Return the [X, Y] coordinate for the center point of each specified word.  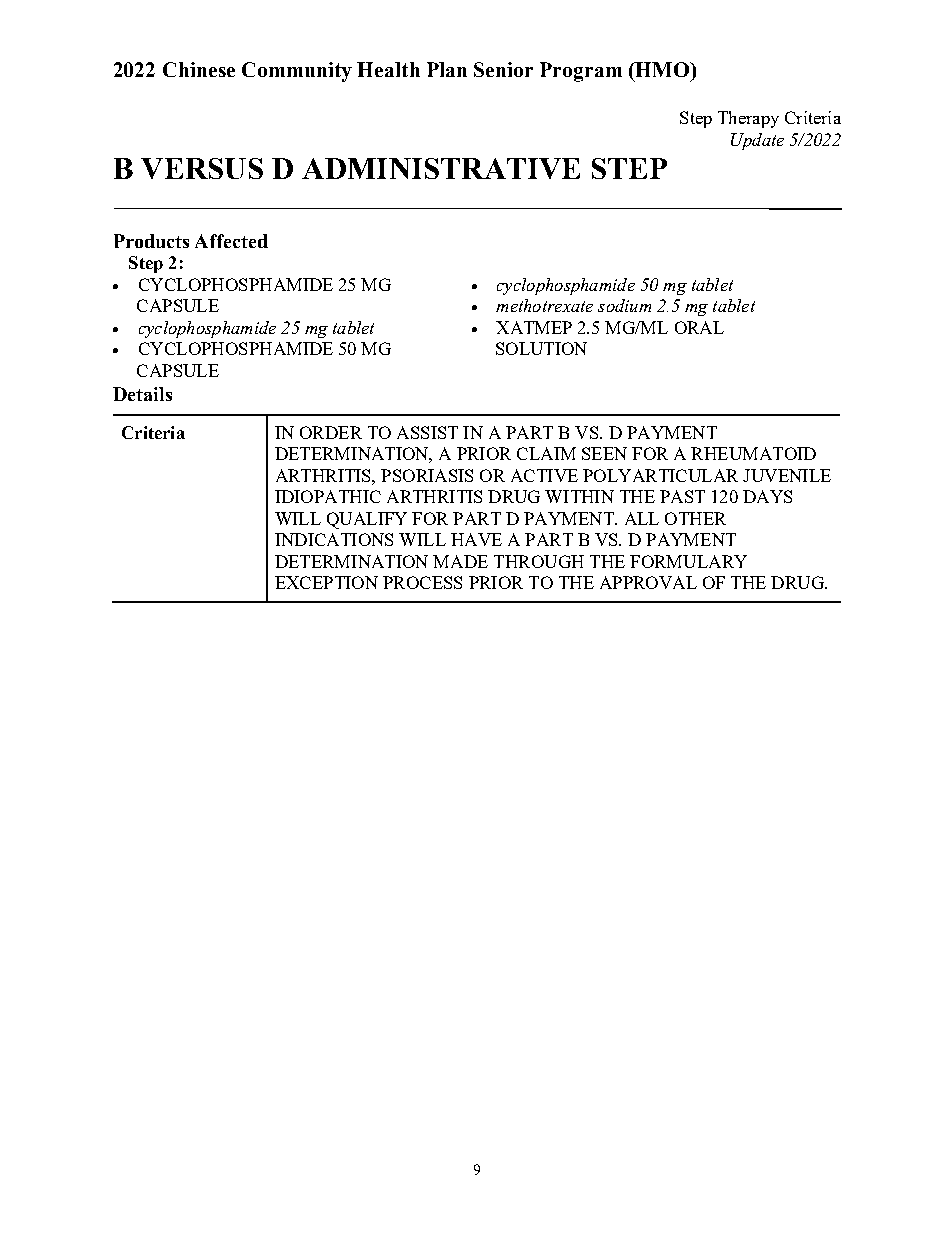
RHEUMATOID [753, 453]
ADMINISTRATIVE [441, 168]
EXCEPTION [326, 582]
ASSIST [427, 432]
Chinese [199, 69]
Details [142, 394]
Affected [231, 241]
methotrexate [544, 305]
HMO [663, 69]
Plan [447, 69]
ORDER [331, 432]
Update [757, 141]
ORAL [699, 327]
